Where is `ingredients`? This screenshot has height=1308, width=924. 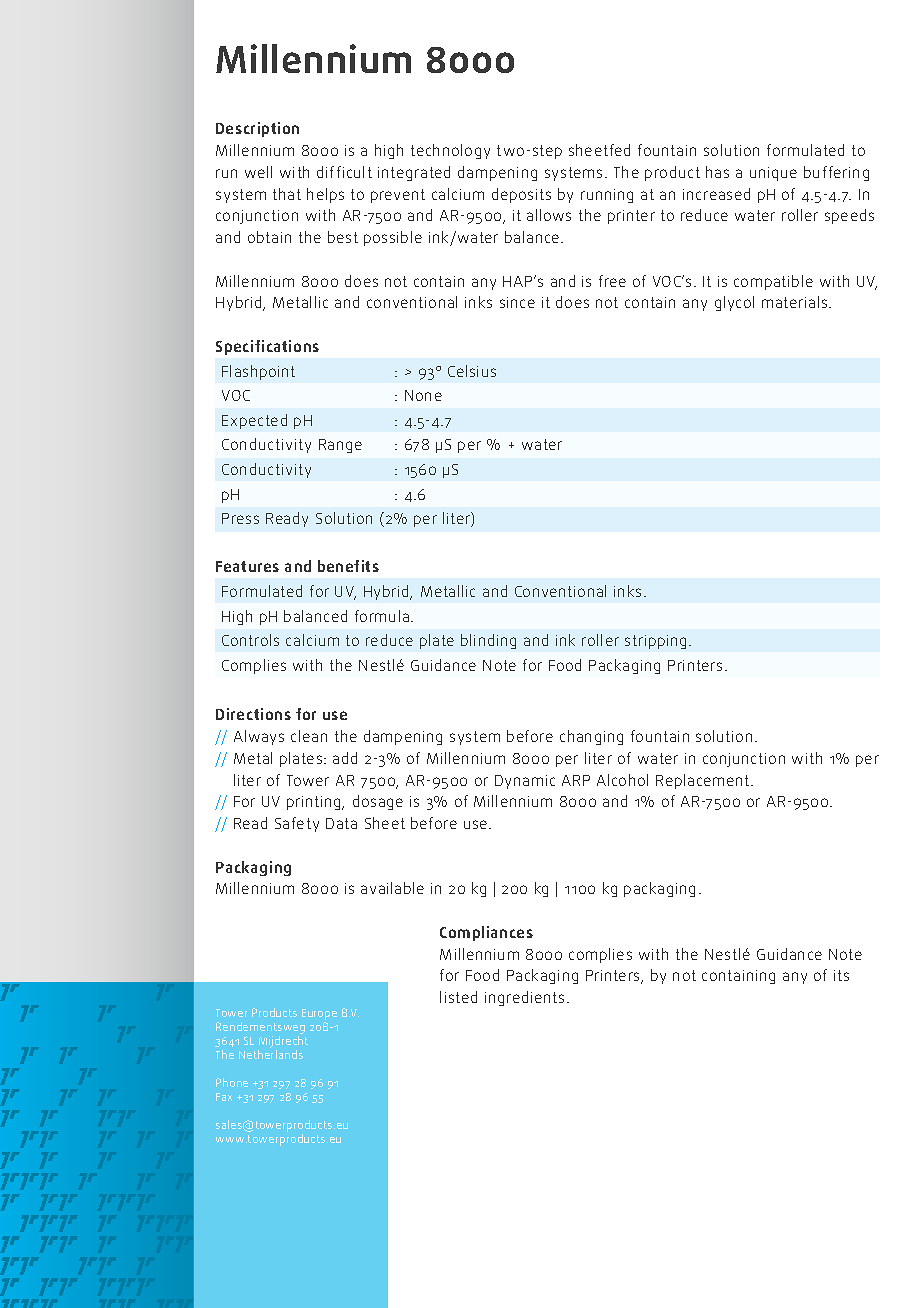 ingredients is located at coordinates (524, 998).
